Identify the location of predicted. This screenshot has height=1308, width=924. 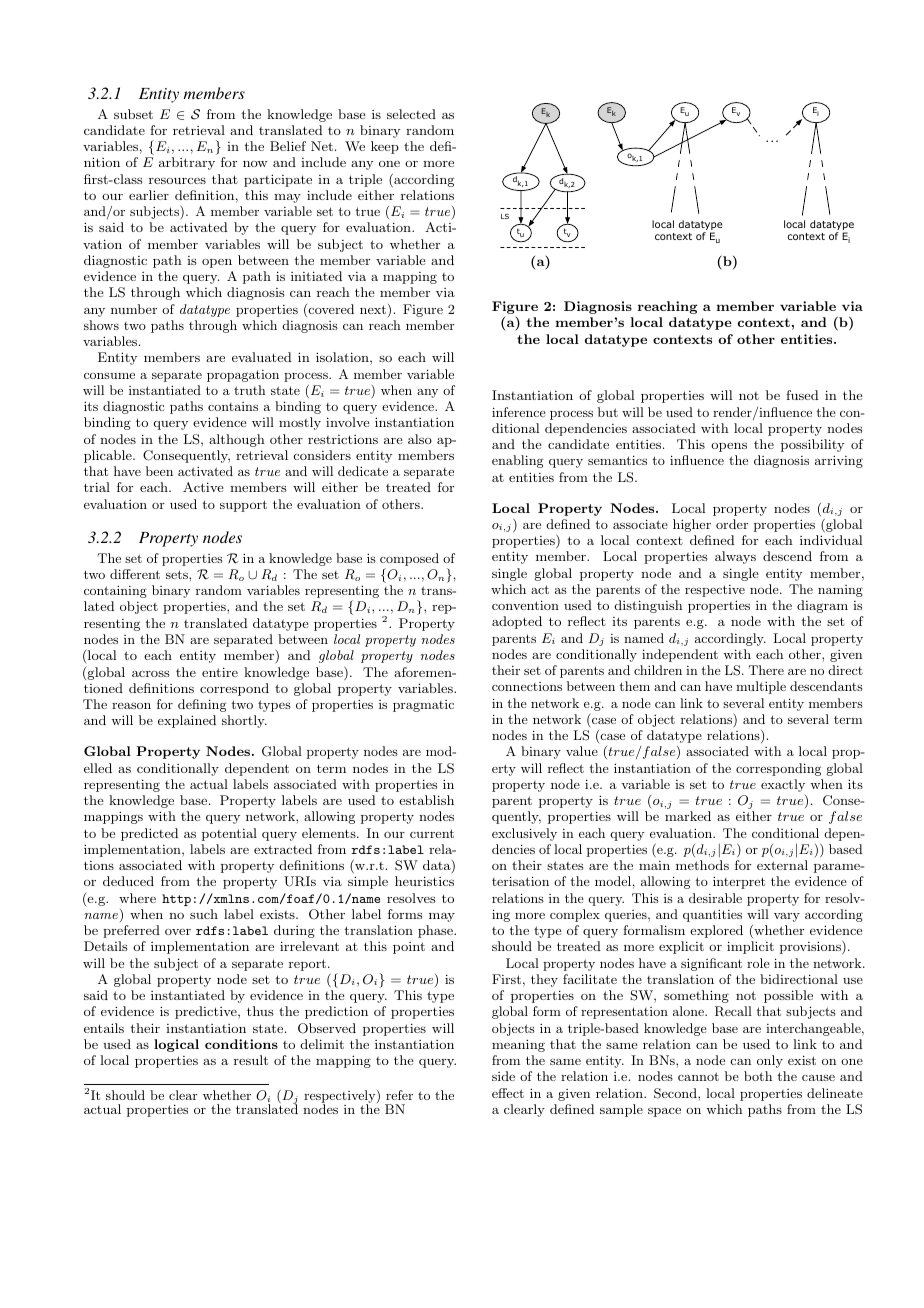
(149, 834).
